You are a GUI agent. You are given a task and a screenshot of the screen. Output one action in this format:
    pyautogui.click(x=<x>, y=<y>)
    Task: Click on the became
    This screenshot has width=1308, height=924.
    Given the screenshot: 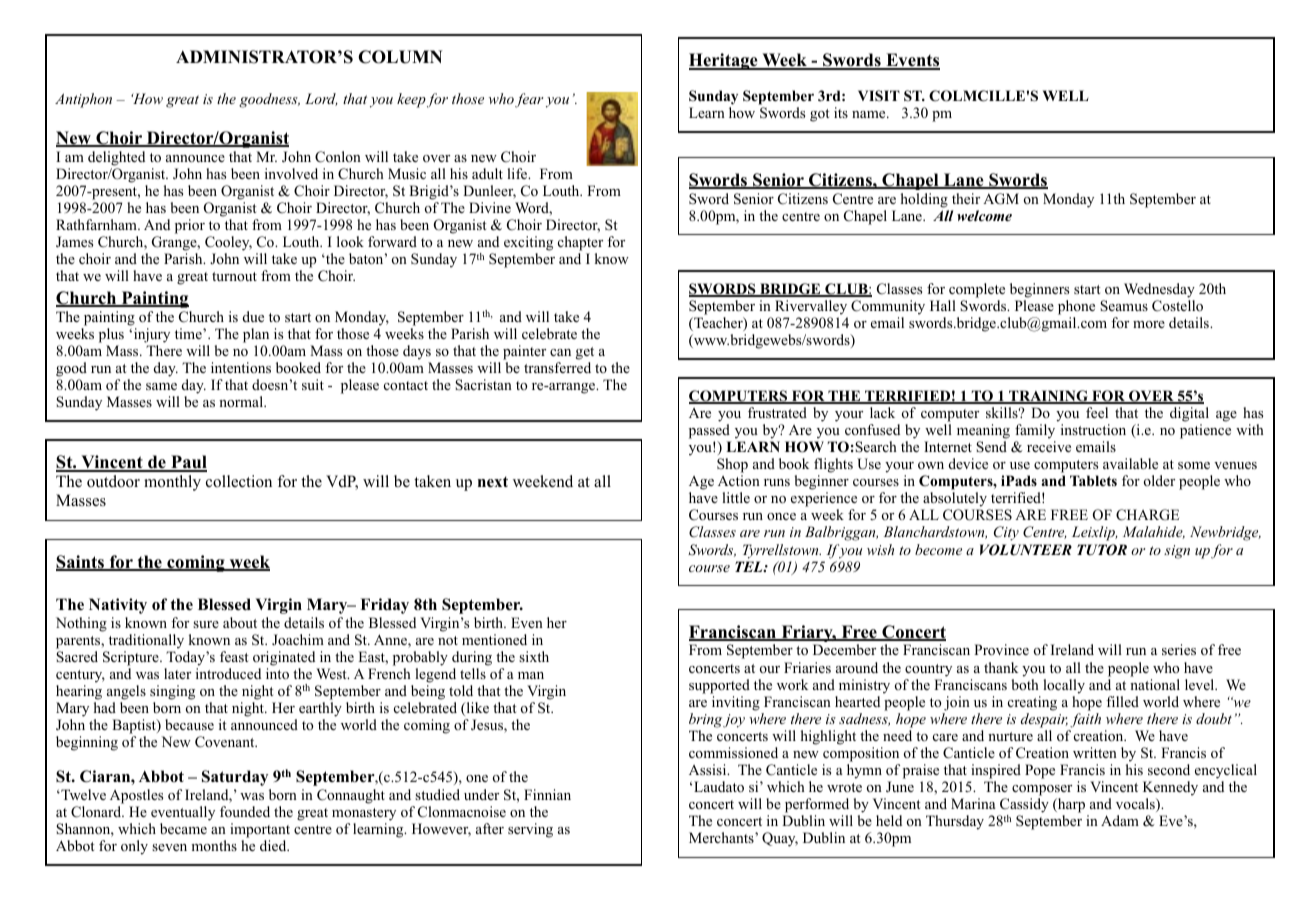 What is the action you would take?
    pyautogui.click(x=183, y=828)
